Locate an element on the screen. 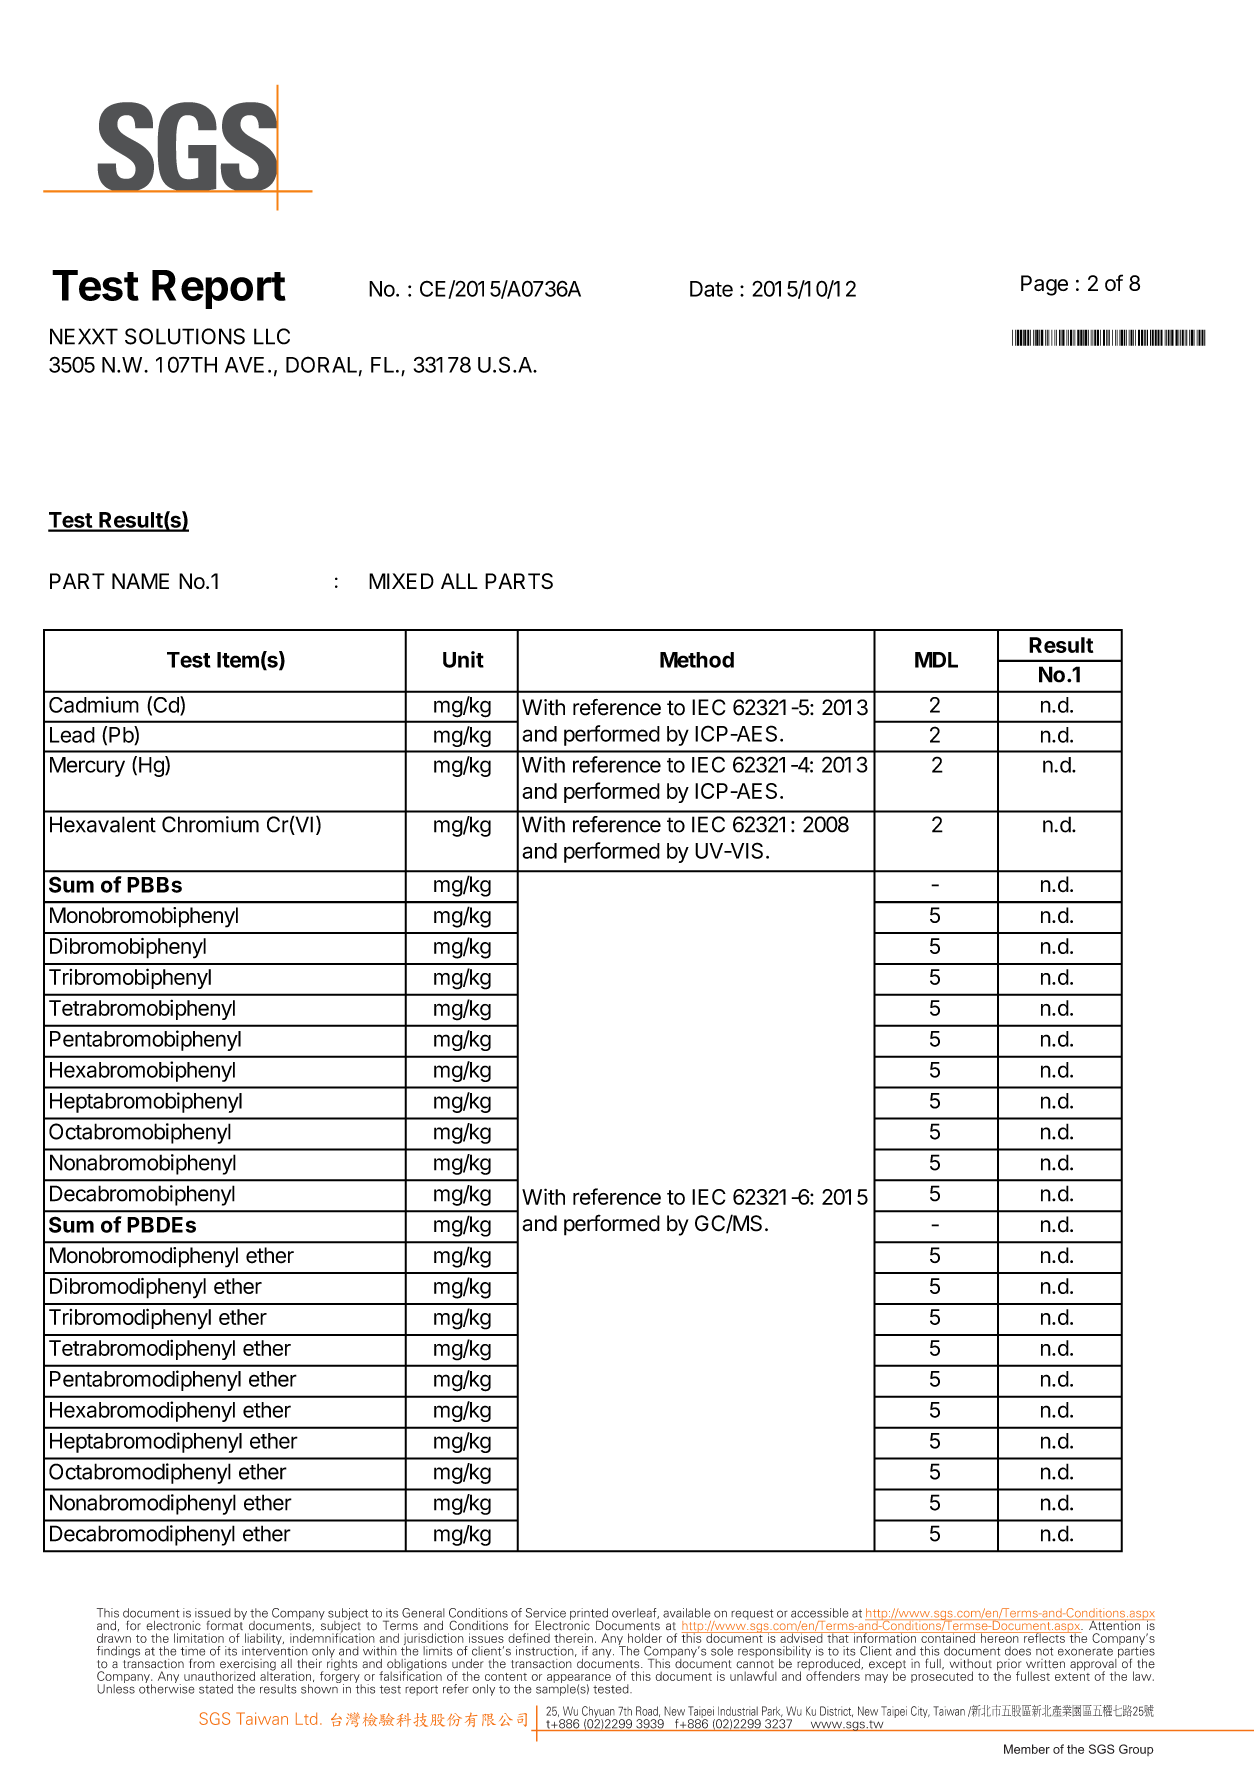 The height and width of the screenshot is (1778, 1256). appearance is located at coordinates (580, 1680).
